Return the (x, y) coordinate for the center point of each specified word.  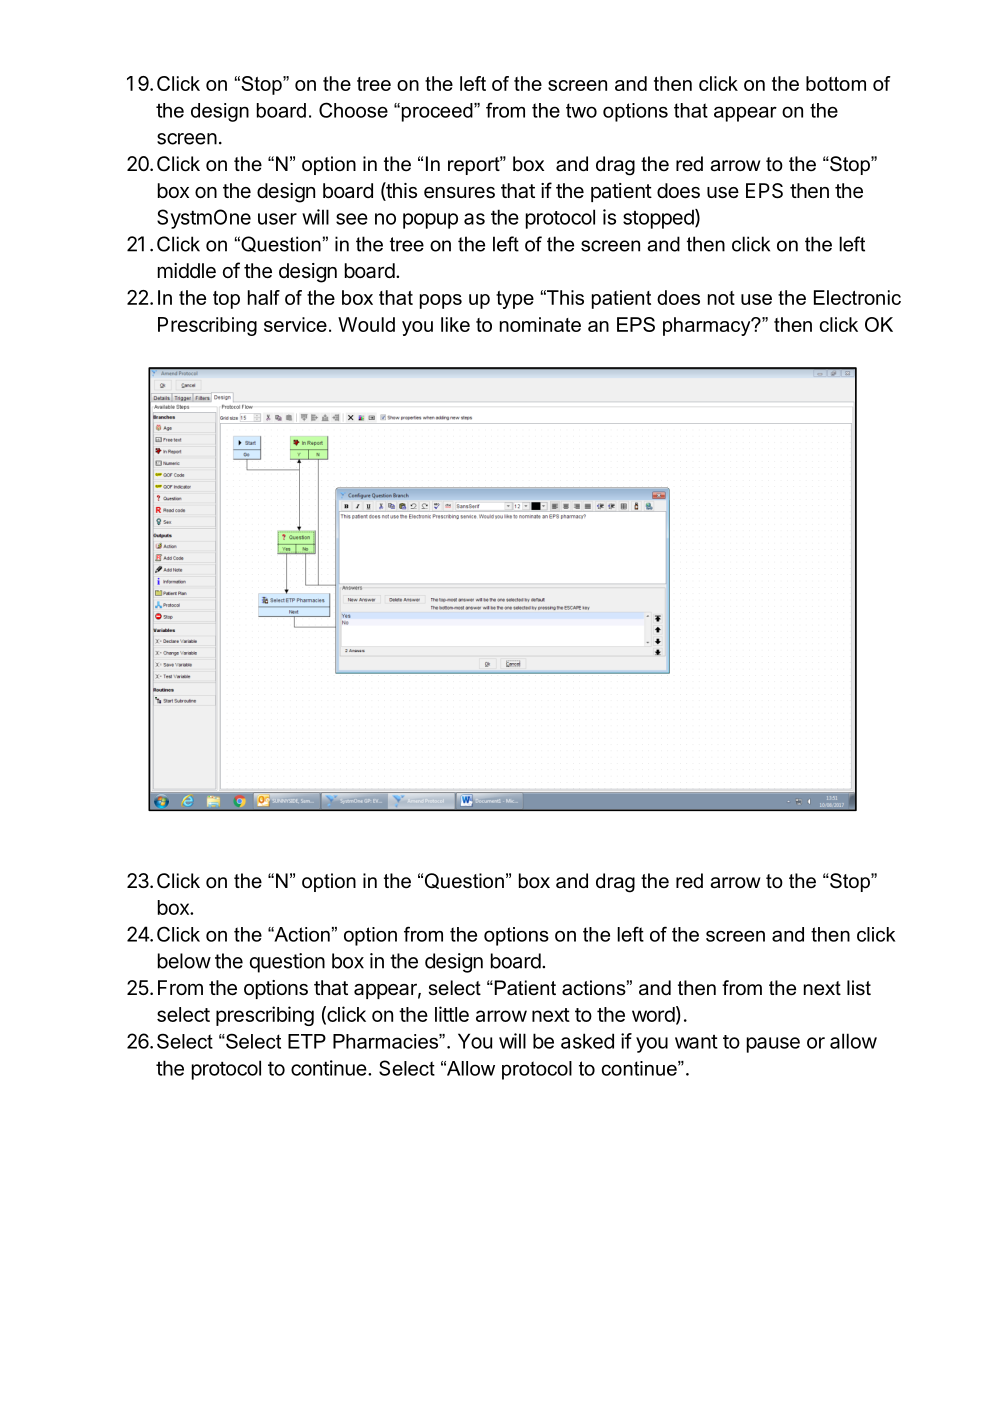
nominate (540, 324)
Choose (353, 110)
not (721, 298)
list (859, 988)
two (581, 110)
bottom (836, 83)
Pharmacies (386, 1041)
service (295, 324)
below (184, 961)
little (452, 1014)
